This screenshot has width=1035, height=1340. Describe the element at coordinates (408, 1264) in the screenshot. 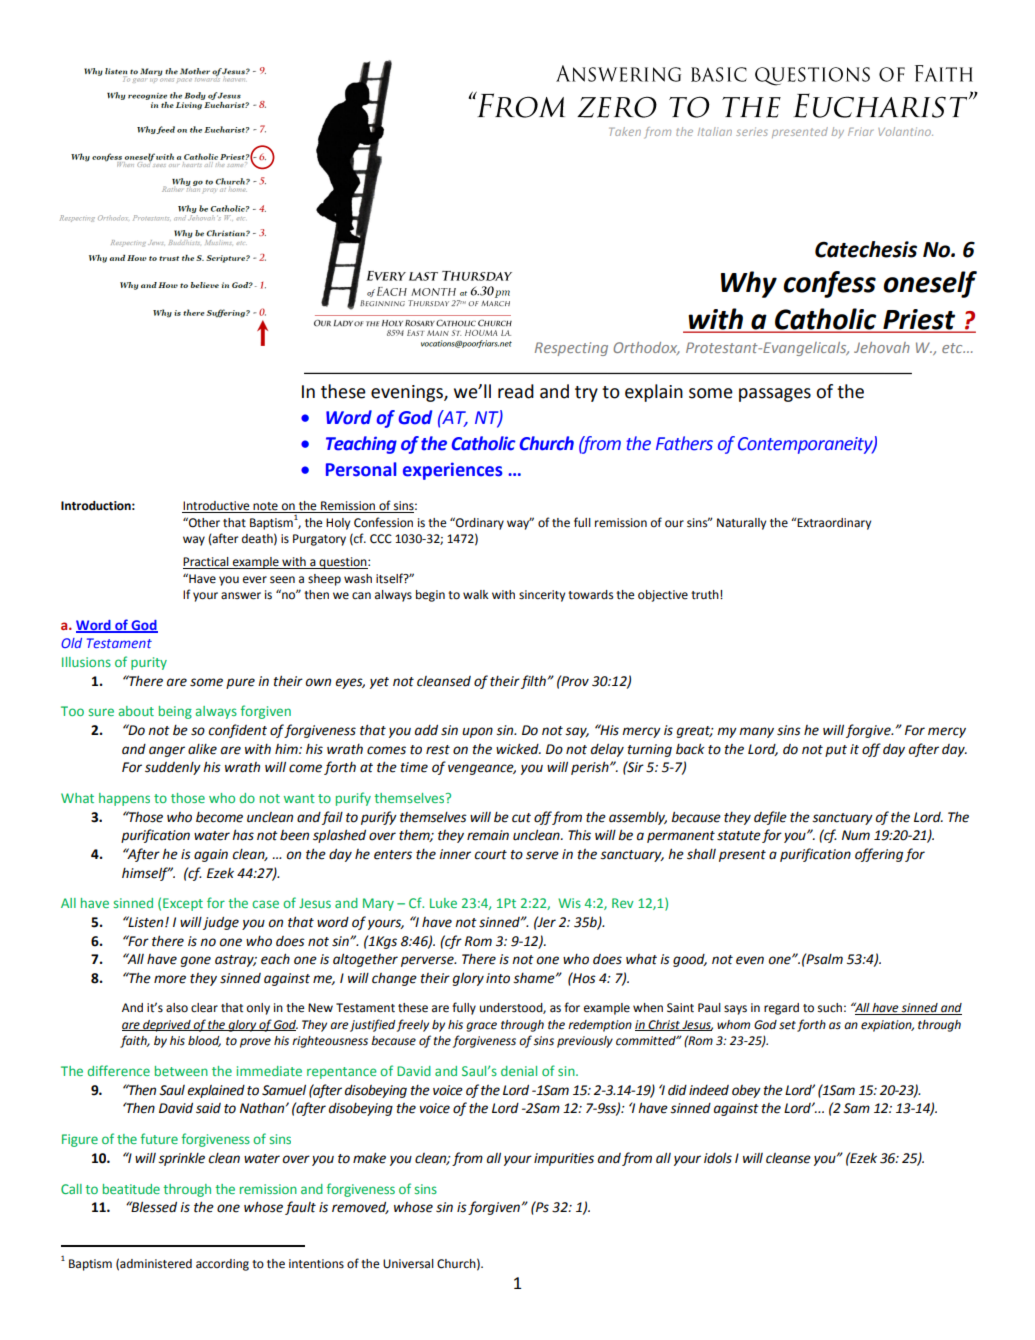

I see `Universal` at that location.
